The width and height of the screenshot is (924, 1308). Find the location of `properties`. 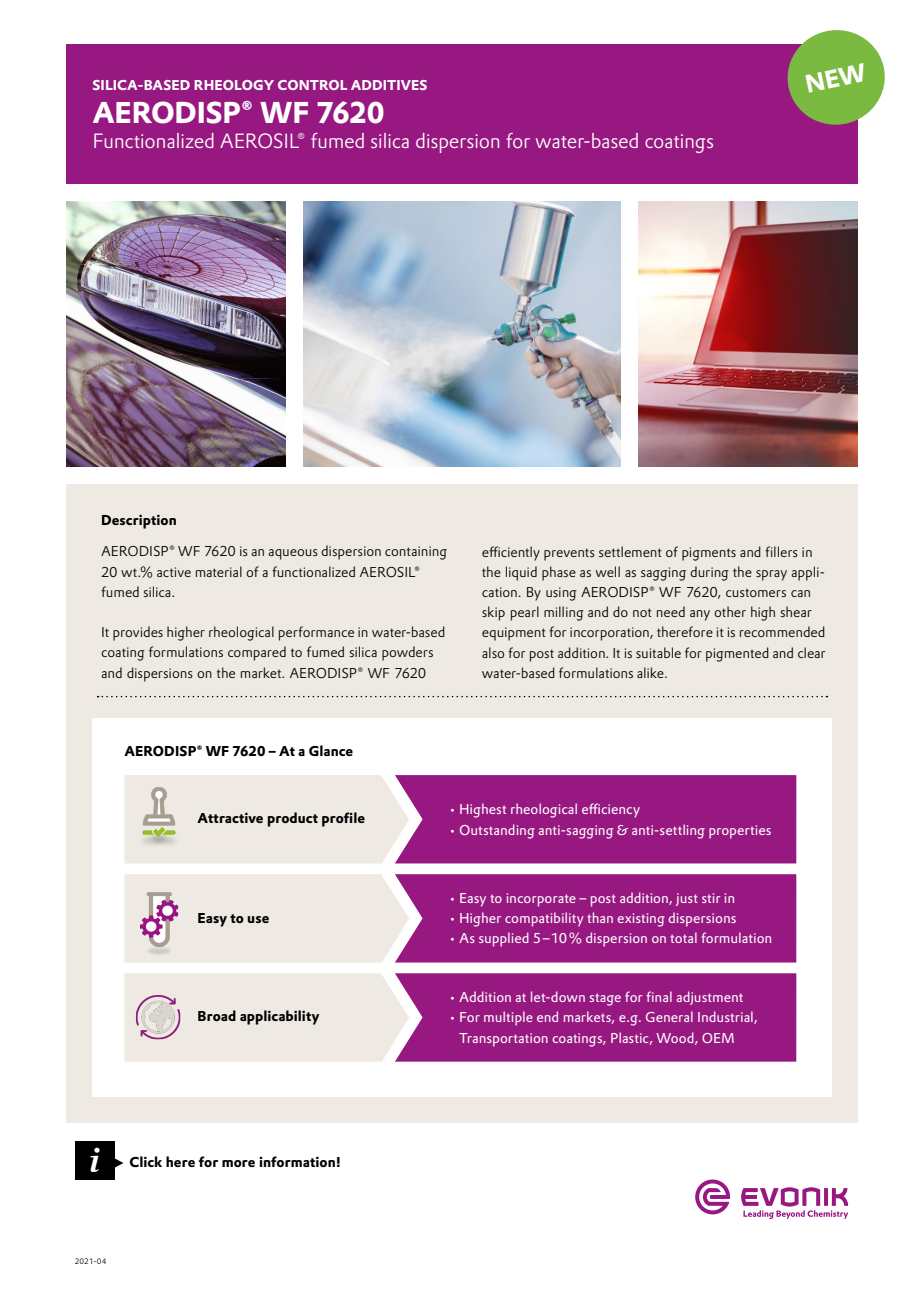

properties is located at coordinates (740, 832).
